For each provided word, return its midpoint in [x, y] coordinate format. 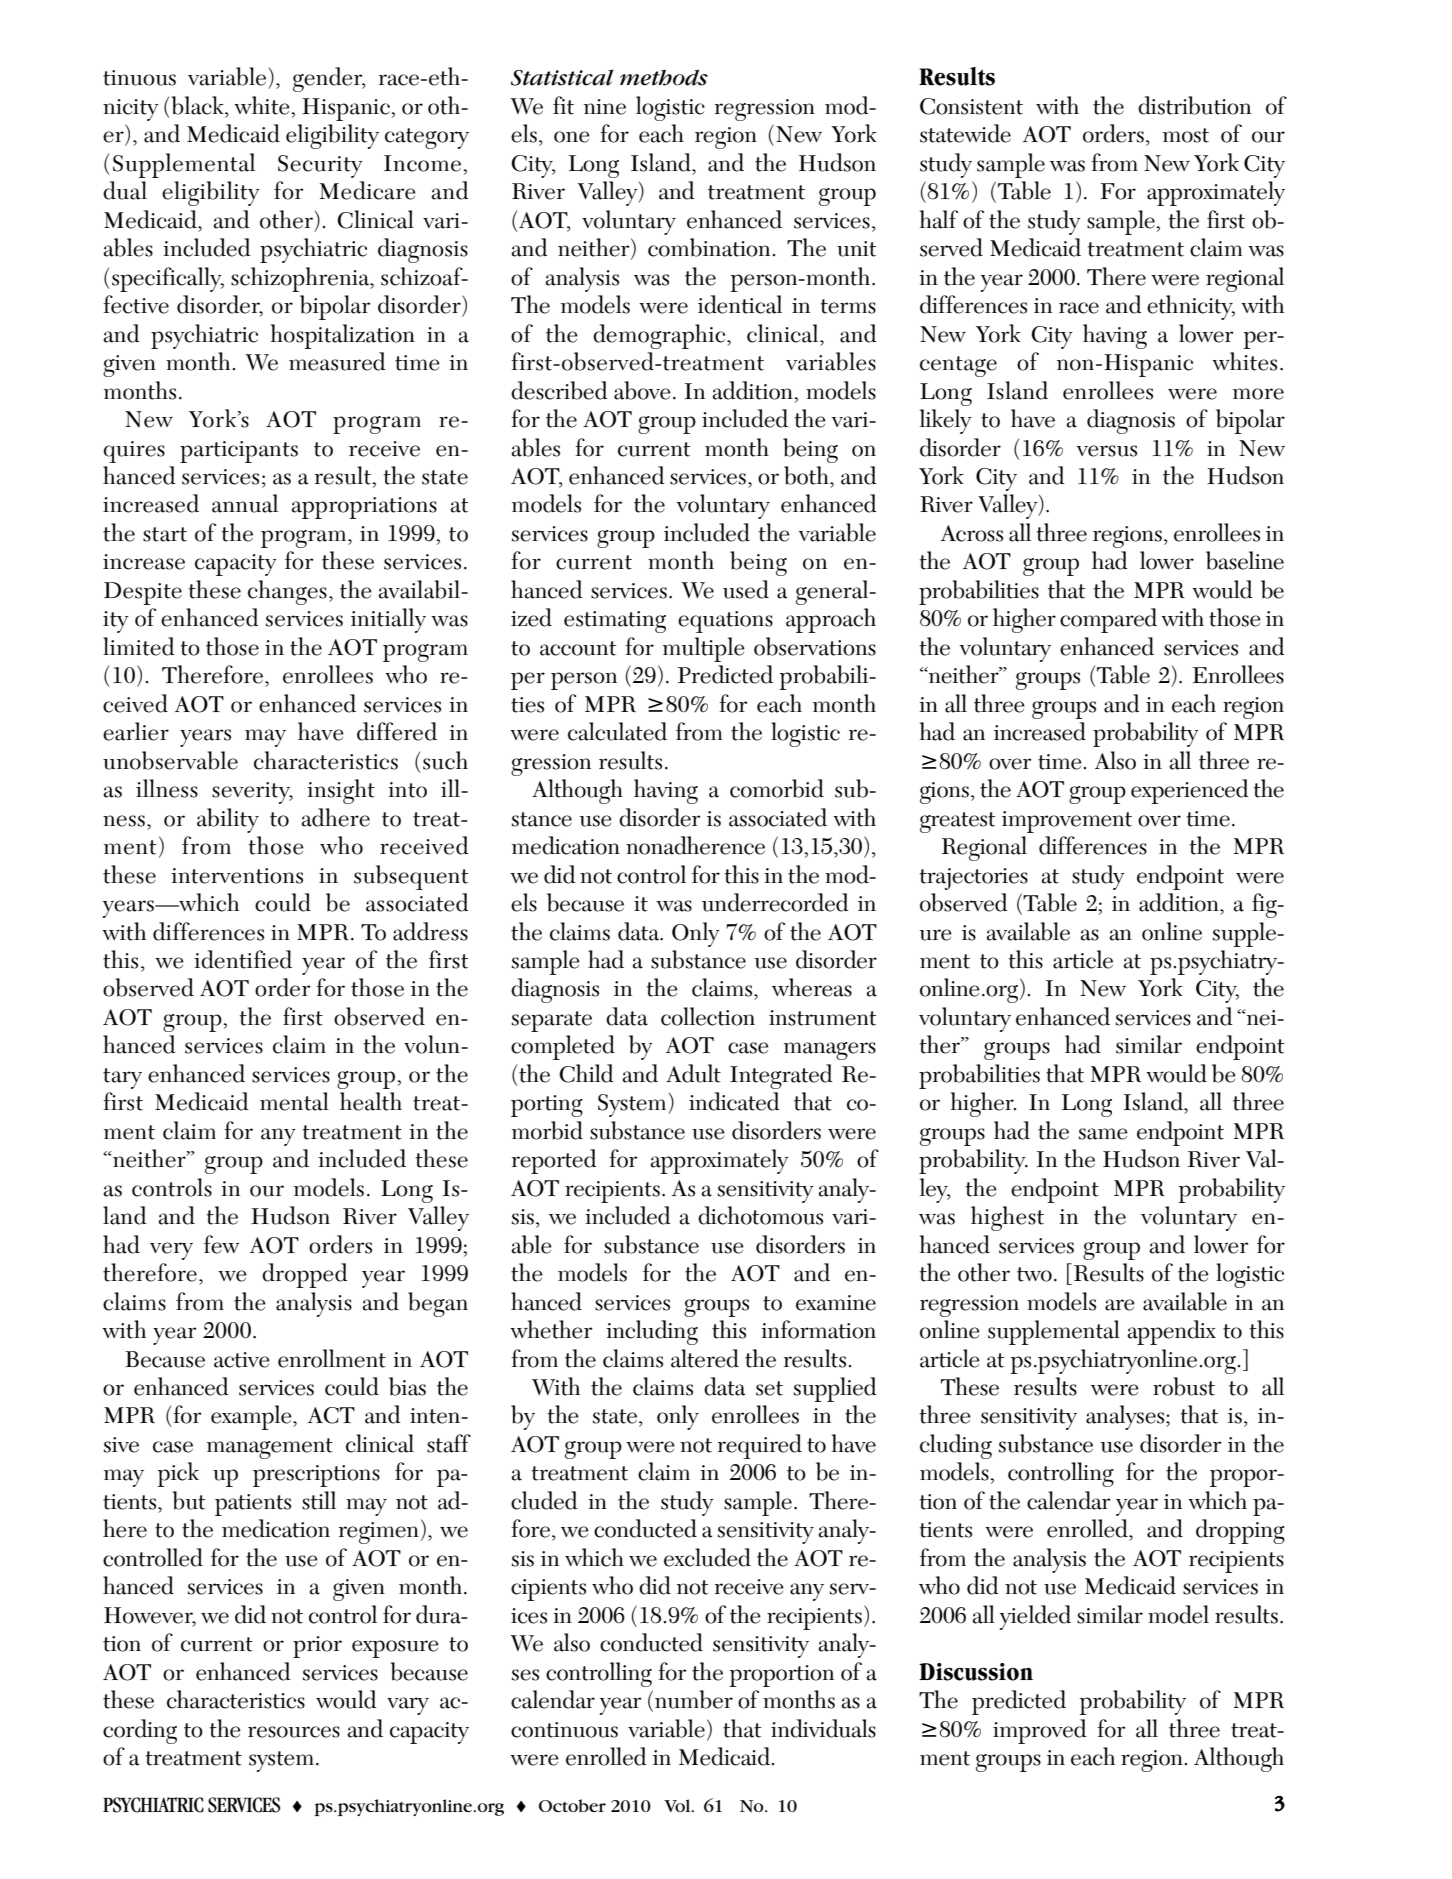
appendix [1172, 1332]
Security [320, 166]
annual [245, 503]
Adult [693, 1073]
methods [664, 77]
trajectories [974, 879]
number [694, 1699]
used [746, 589]
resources [294, 1732]
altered [705, 1358]
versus [1107, 451]
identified [243, 959]
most [1186, 135]
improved [1040, 1731]
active [242, 1360]
